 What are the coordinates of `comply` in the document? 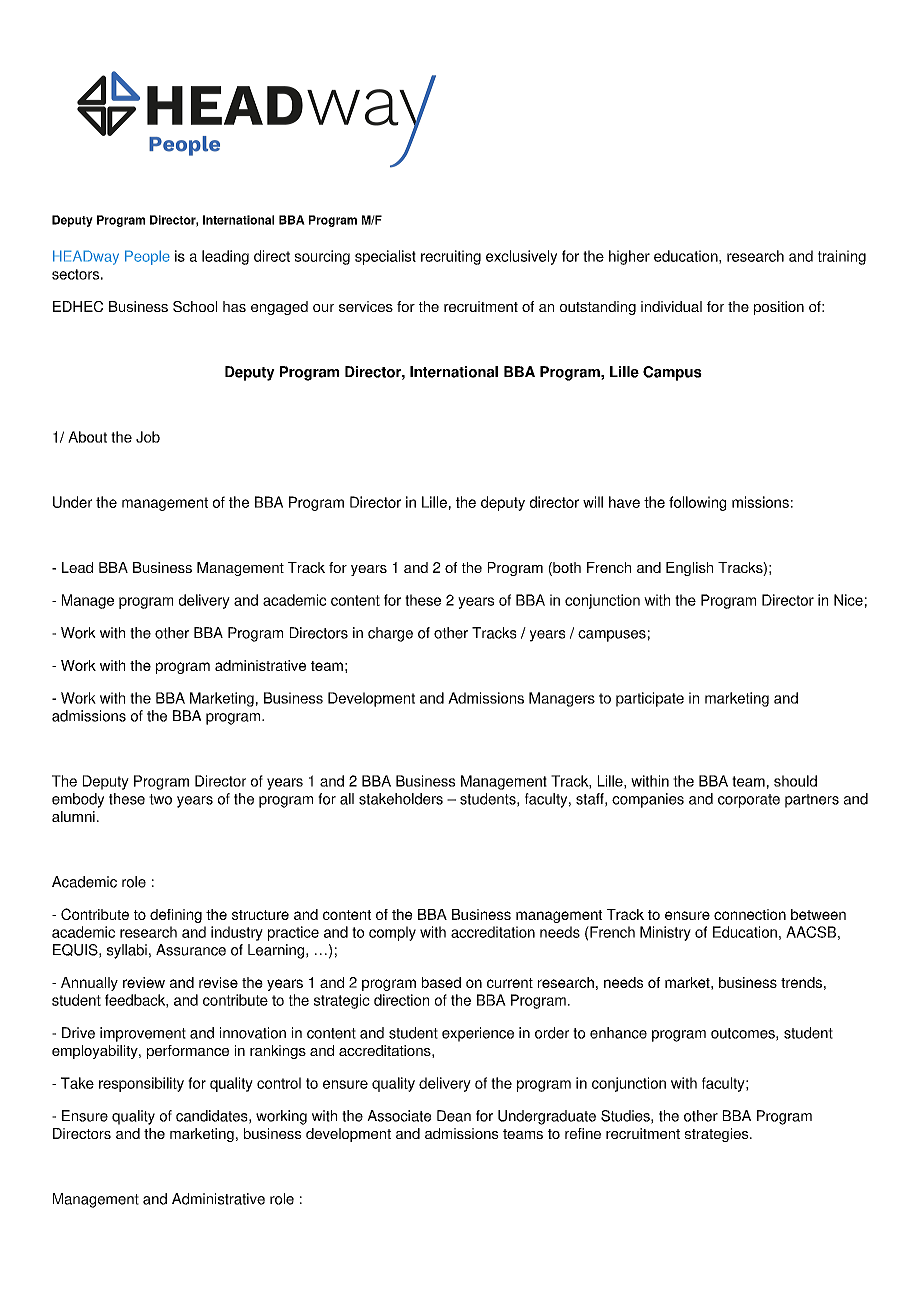 It's located at (392, 933).
